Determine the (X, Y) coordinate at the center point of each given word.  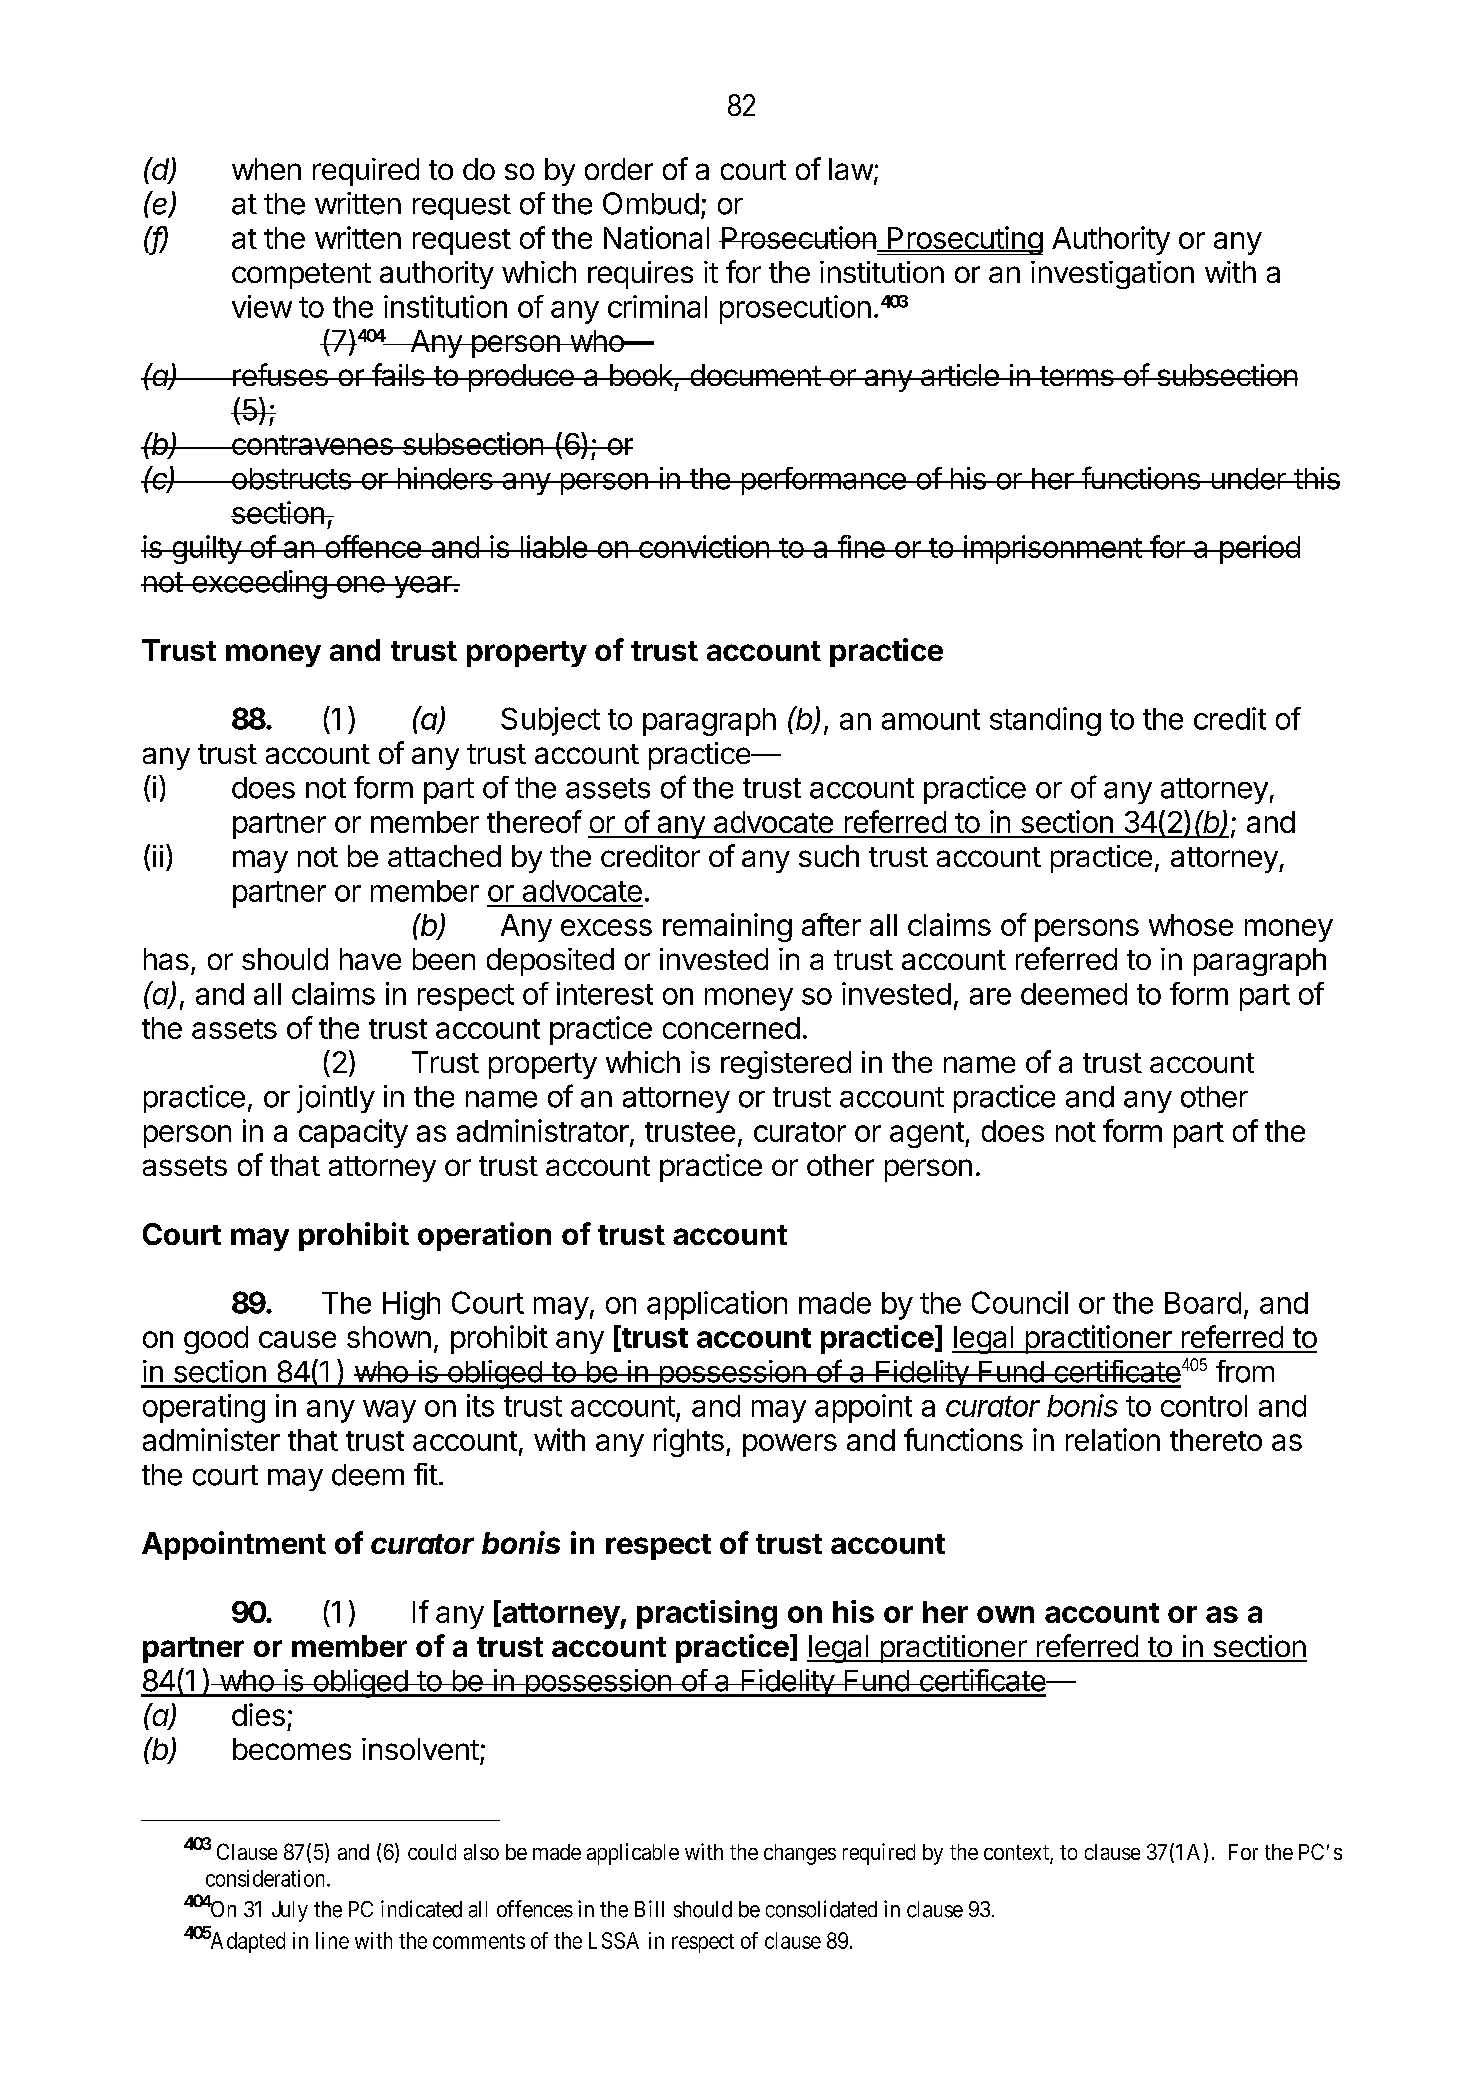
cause (297, 1339)
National (656, 237)
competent (301, 276)
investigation (1112, 275)
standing (1045, 721)
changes (800, 1854)
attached (444, 856)
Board (1203, 1303)
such (829, 856)
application (717, 1305)
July (290, 1911)
